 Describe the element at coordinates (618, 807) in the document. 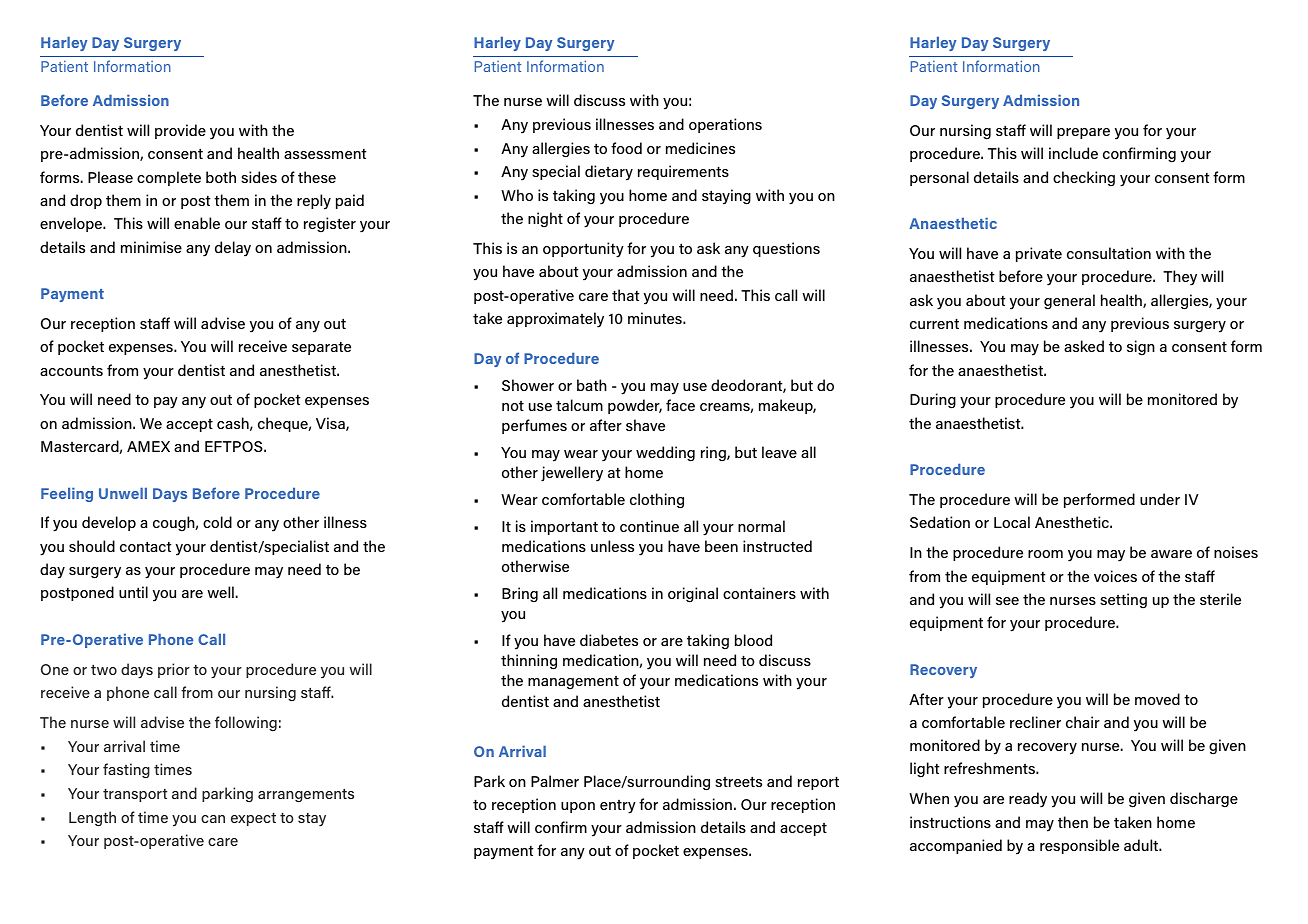

I see `entry` at that location.
